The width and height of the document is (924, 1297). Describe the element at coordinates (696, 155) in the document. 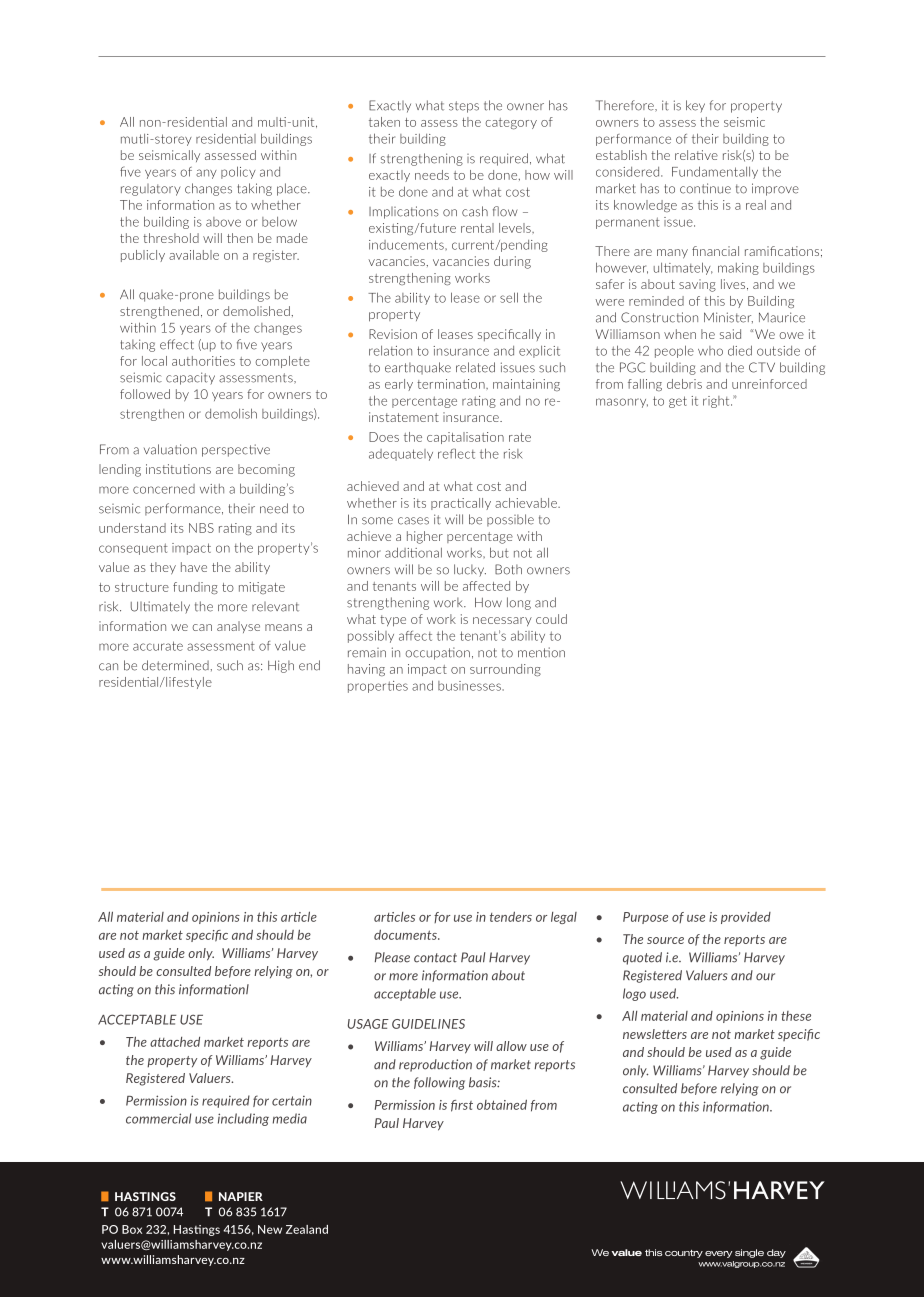

I see `relative` at that location.
